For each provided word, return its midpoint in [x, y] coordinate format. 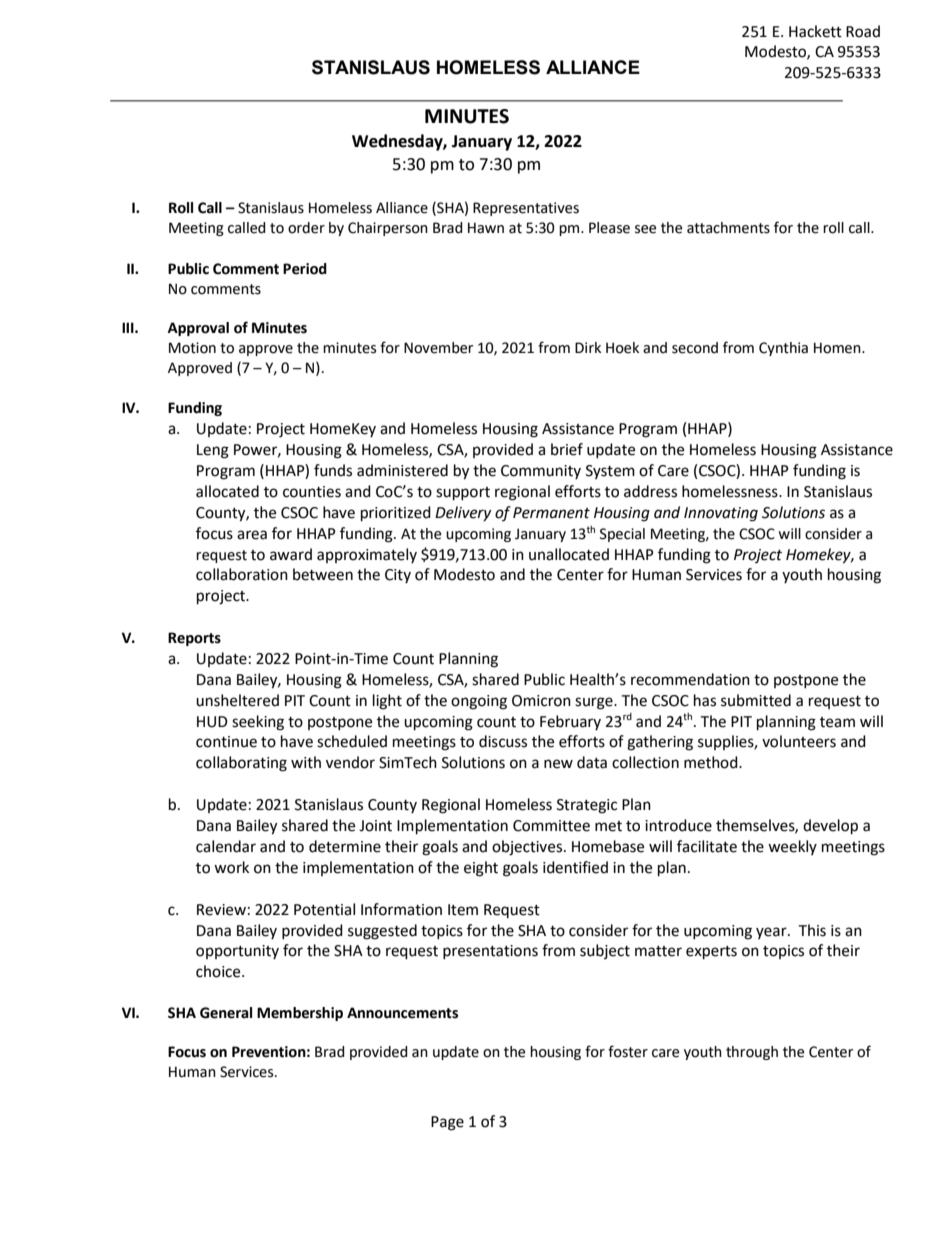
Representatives [526, 209]
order [306, 228]
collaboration [242, 574]
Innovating [721, 514]
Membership [300, 1014]
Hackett [815, 31]
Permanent [551, 513]
